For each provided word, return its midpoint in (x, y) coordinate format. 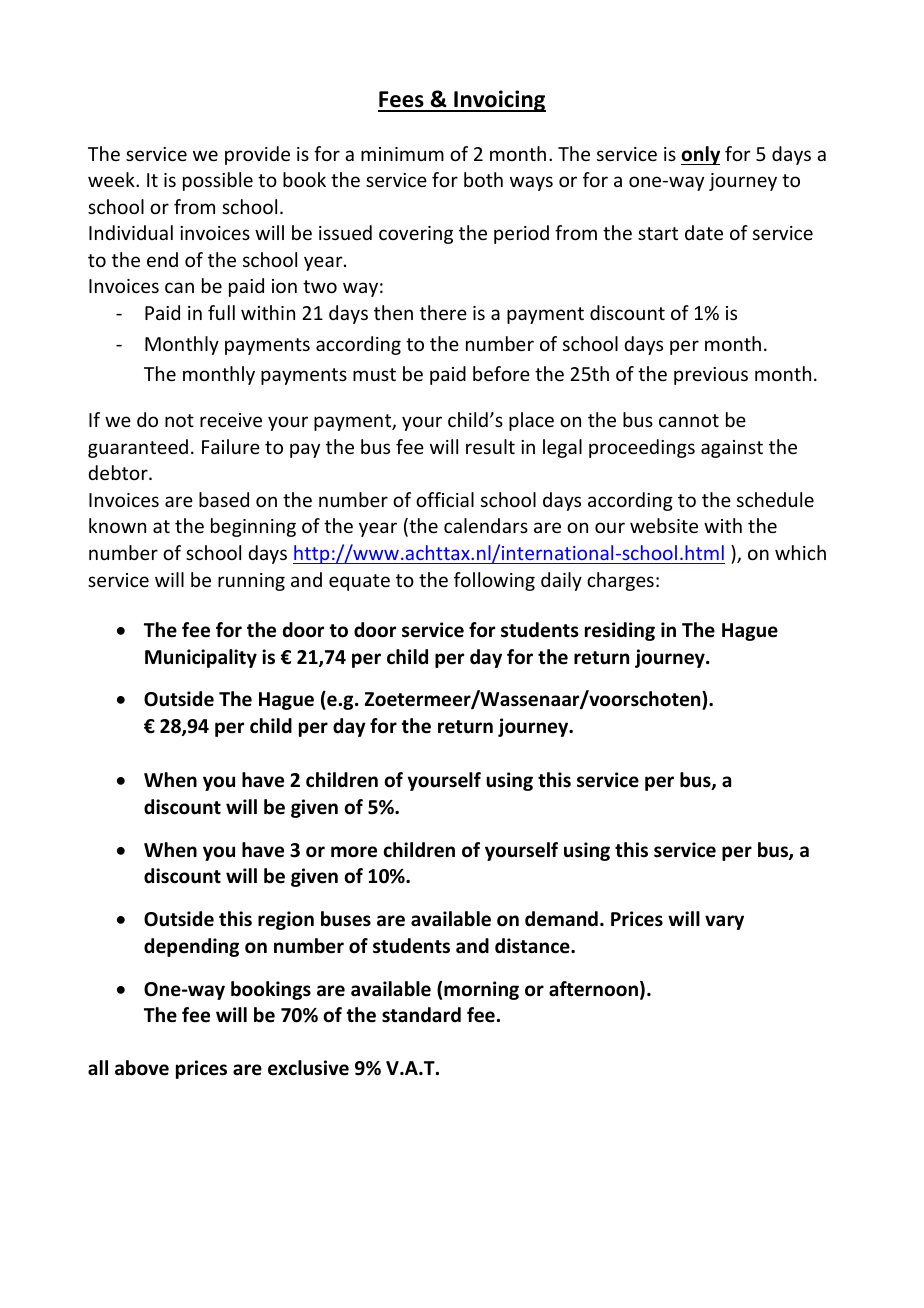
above (142, 1068)
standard (421, 1015)
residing (620, 631)
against (732, 449)
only (700, 155)
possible (218, 181)
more (354, 852)
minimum (402, 154)
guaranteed (138, 448)
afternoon (593, 989)
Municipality (201, 658)
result (490, 446)
